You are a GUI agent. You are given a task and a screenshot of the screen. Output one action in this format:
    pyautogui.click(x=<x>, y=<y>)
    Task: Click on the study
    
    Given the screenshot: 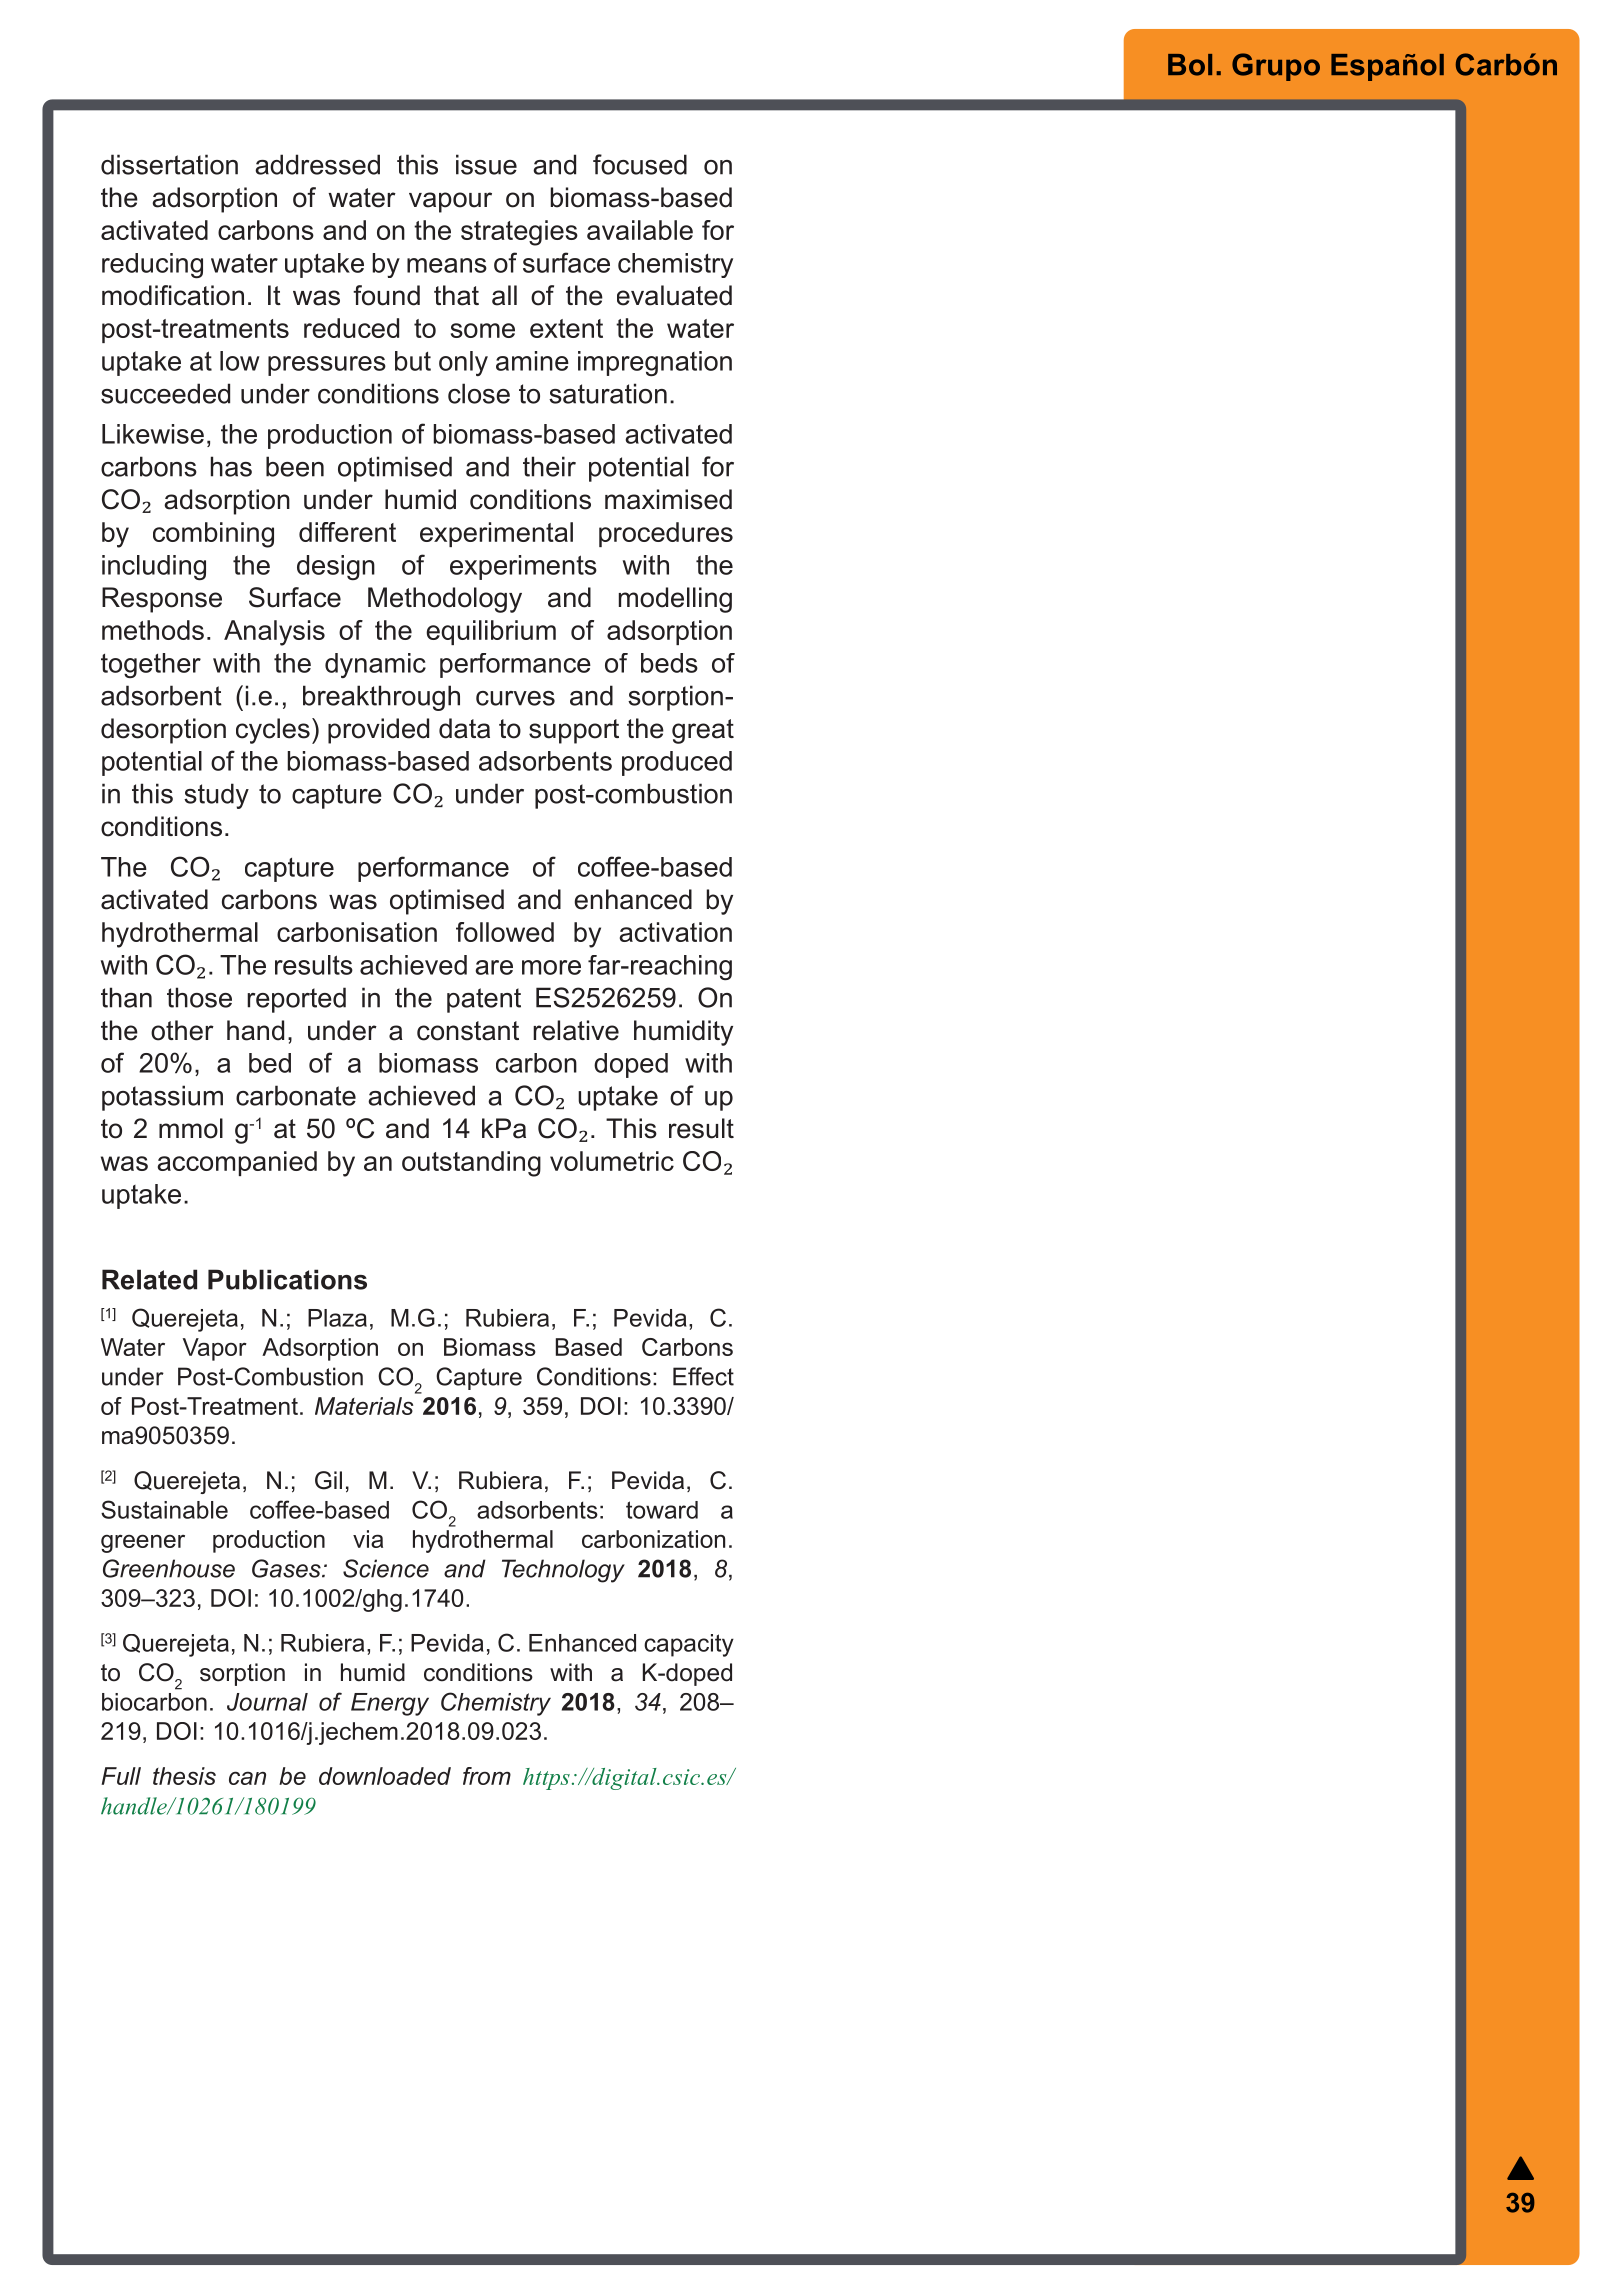 What is the action you would take?
    pyautogui.click(x=216, y=796)
